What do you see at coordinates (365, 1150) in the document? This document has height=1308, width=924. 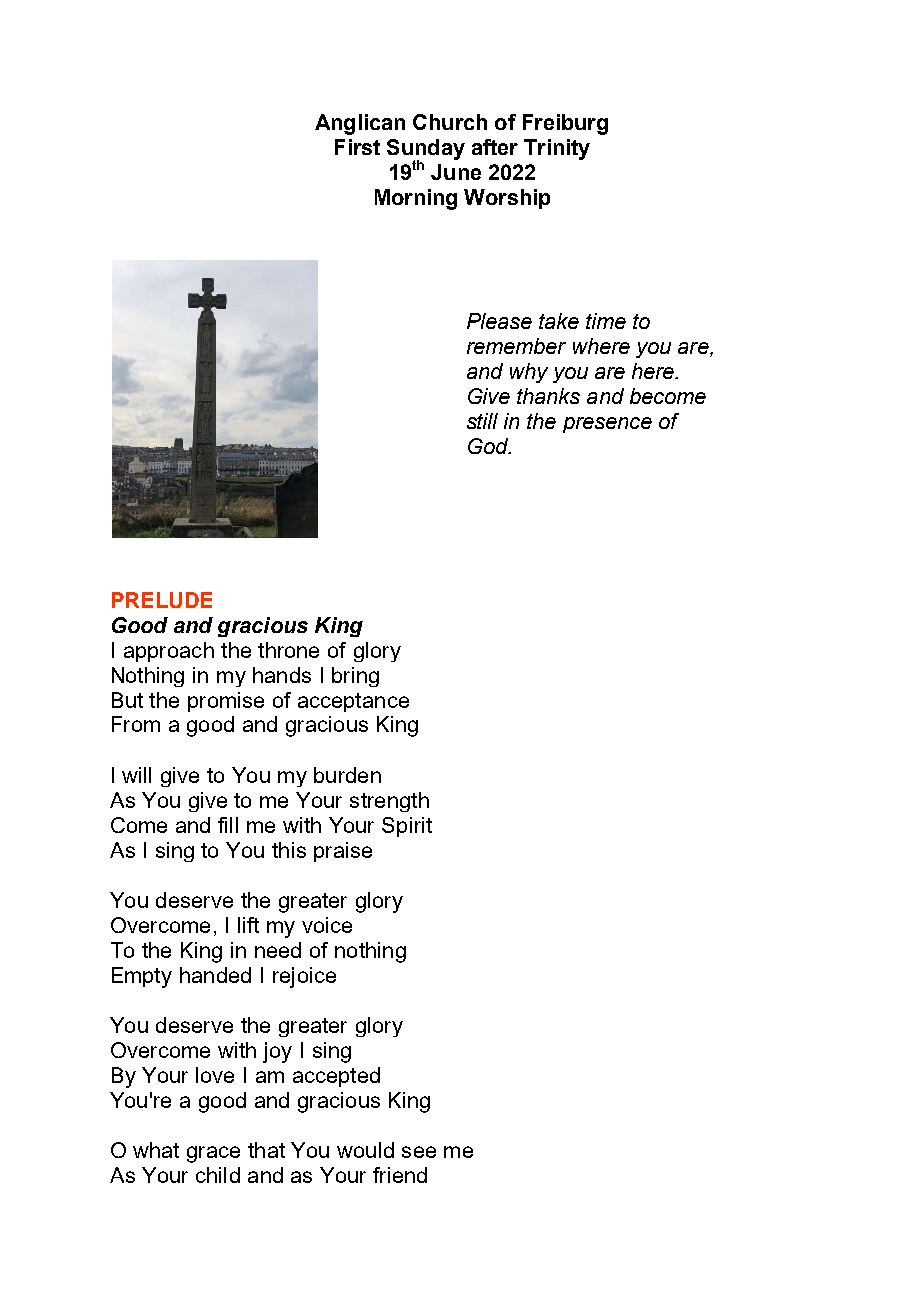 I see `would` at bounding box center [365, 1150].
